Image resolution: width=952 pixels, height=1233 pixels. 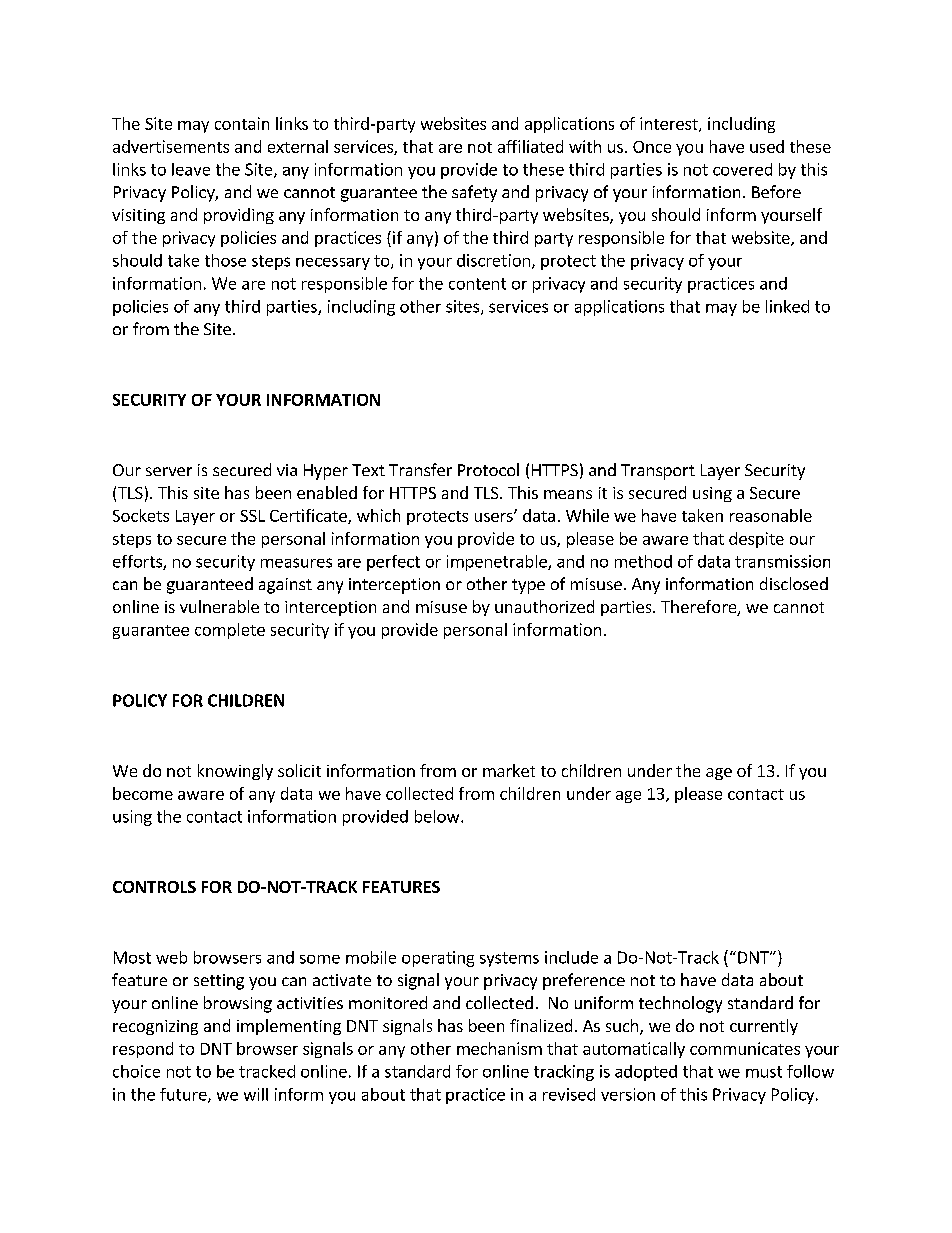 What do you see at coordinates (219, 606) in the screenshot?
I see `vulnerable` at bounding box center [219, 606].
